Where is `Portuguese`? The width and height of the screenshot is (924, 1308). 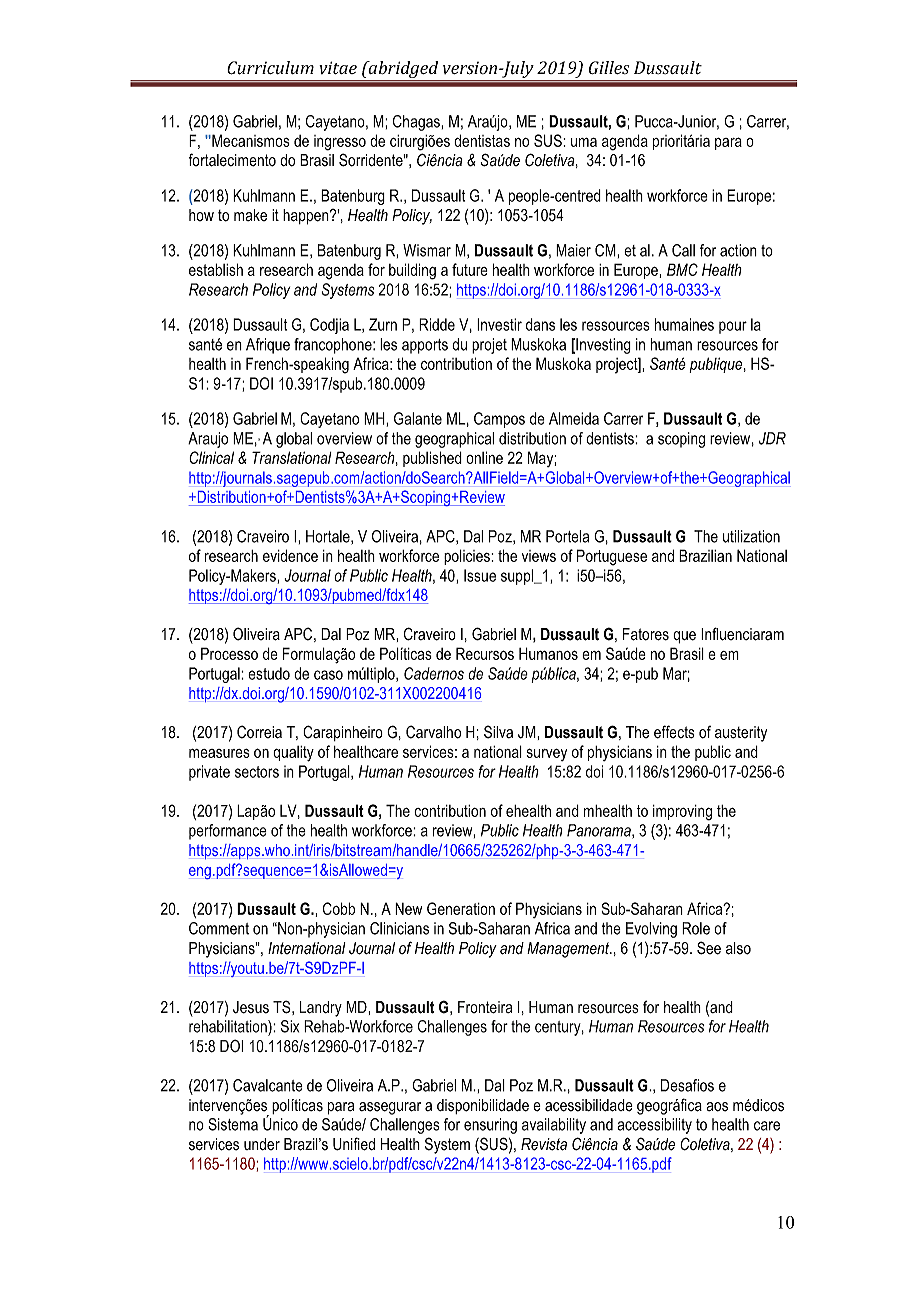
Portuguese is located at coordinates (612, 557).
